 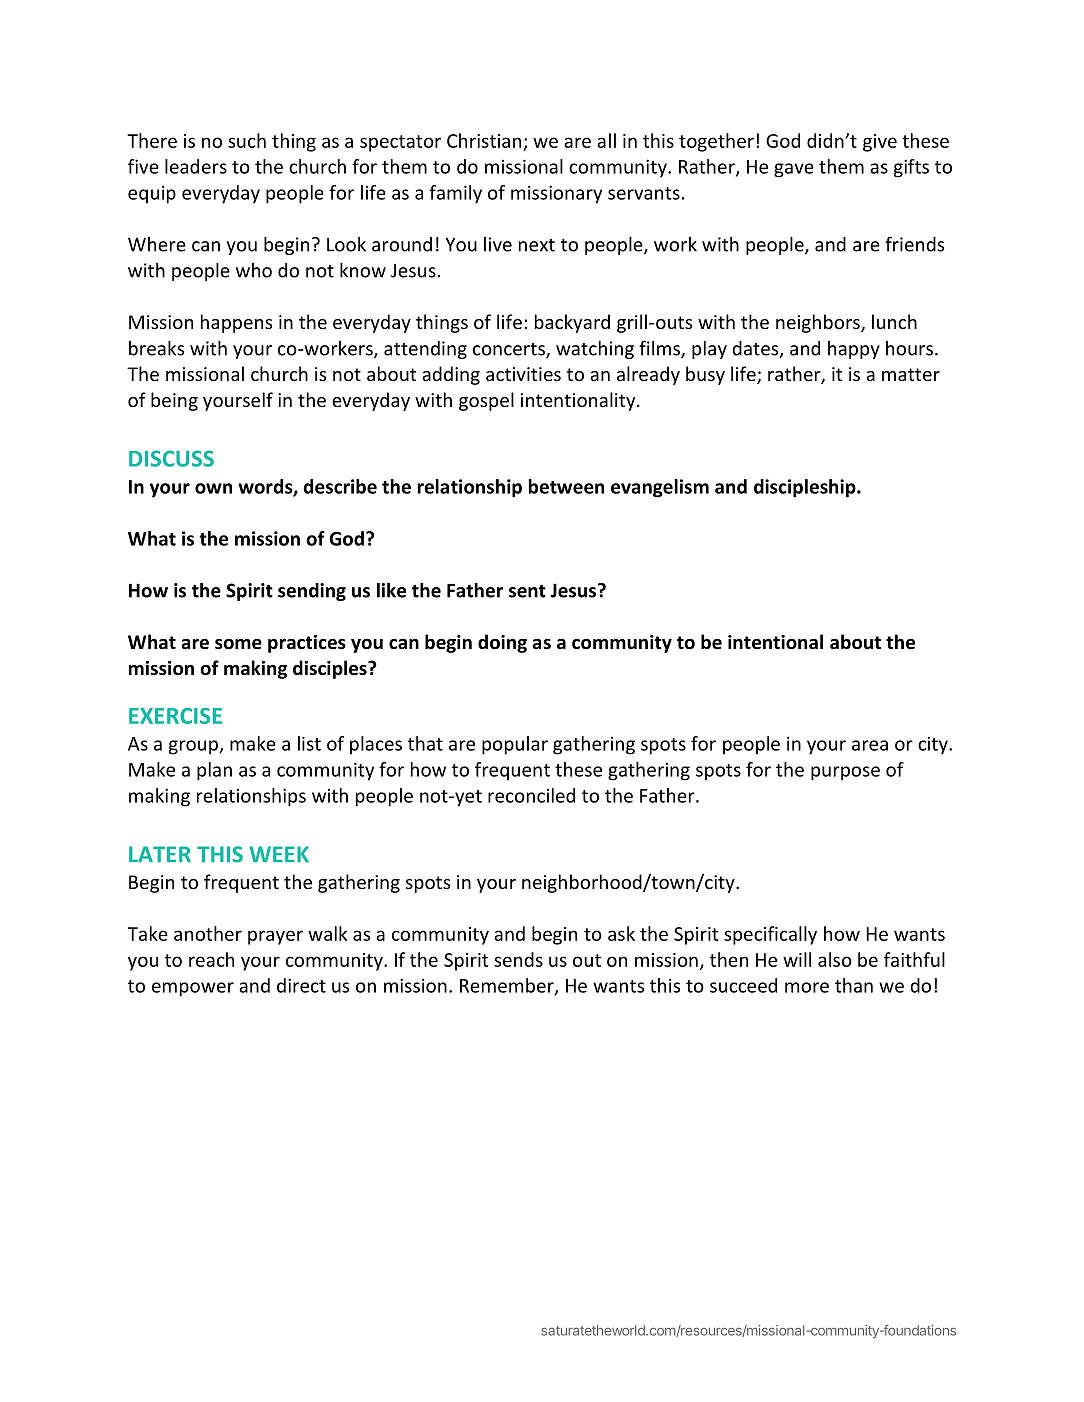 What do you see at coordinates (312, 592) in the screenshot?
I see `sending` at bounding box center [312, 592].
